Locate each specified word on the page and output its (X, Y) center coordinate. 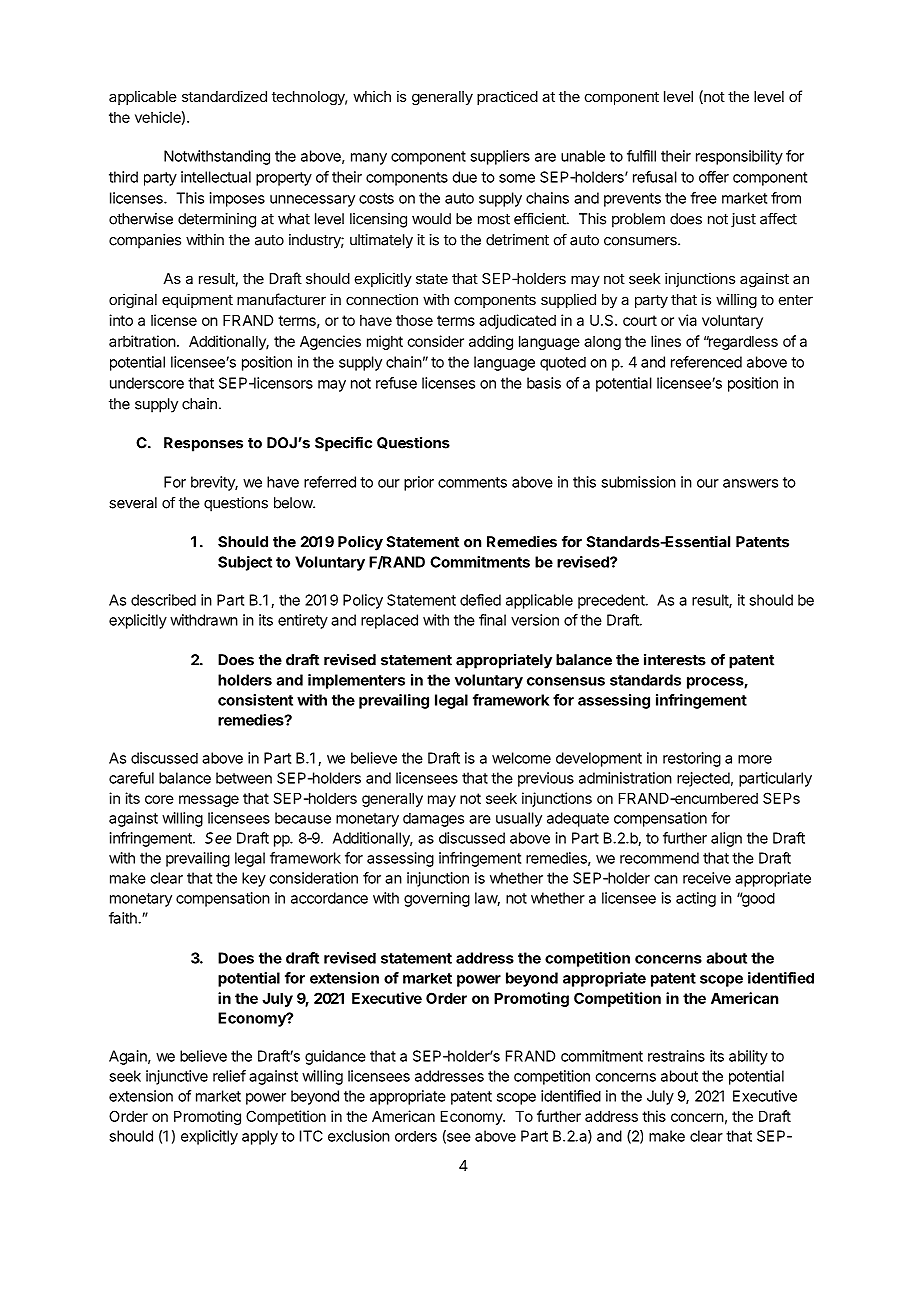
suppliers (500, 157)
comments (472, 482)
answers (750, 483)
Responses (203, 444)
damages (433, 820)
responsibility (739, 157)
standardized (224, 96)
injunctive (177, 1077)
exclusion (359, 1136)
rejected (703, 779)
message (209, 801)
